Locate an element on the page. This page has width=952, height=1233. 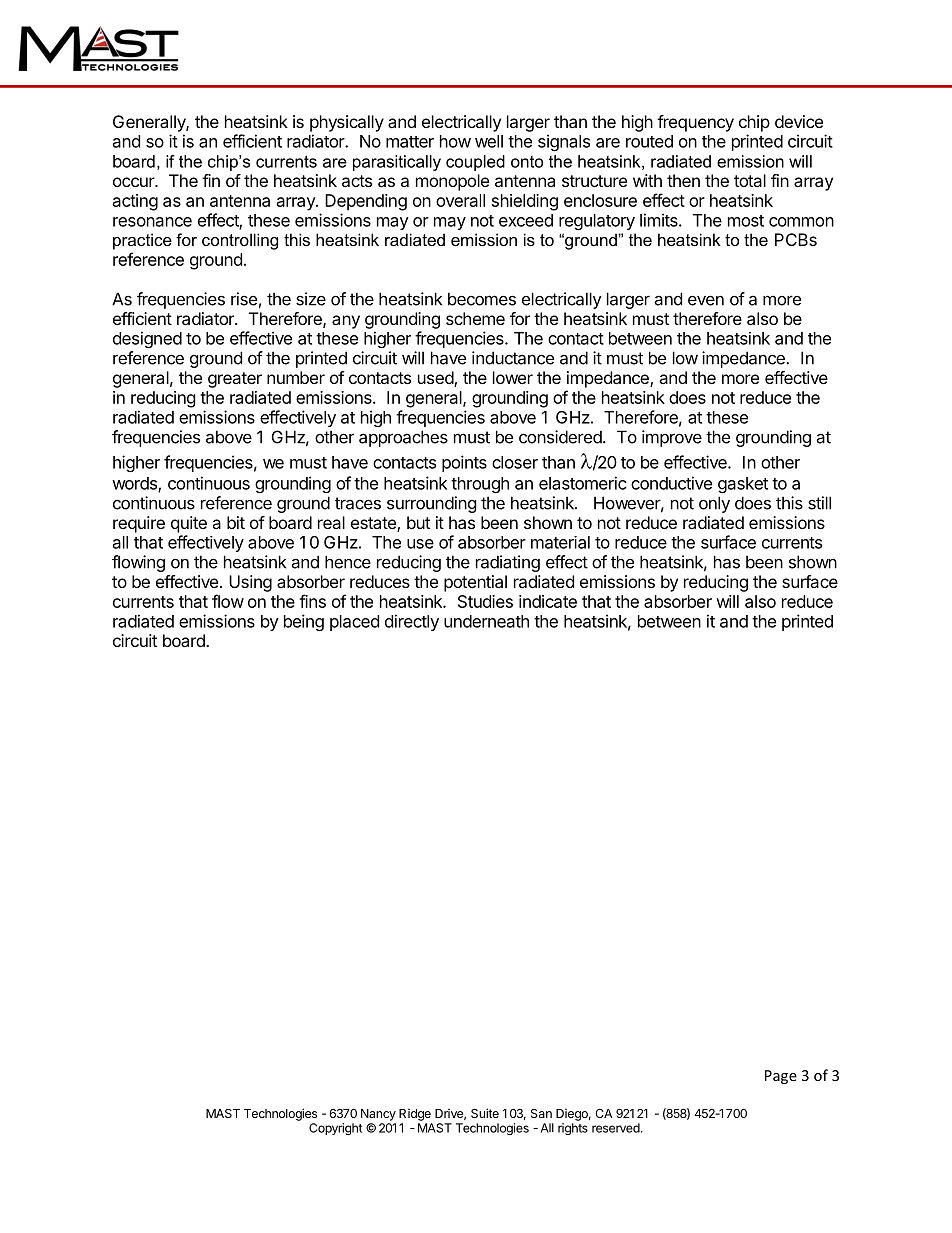
coupled is located at coordinates (475, 163).
